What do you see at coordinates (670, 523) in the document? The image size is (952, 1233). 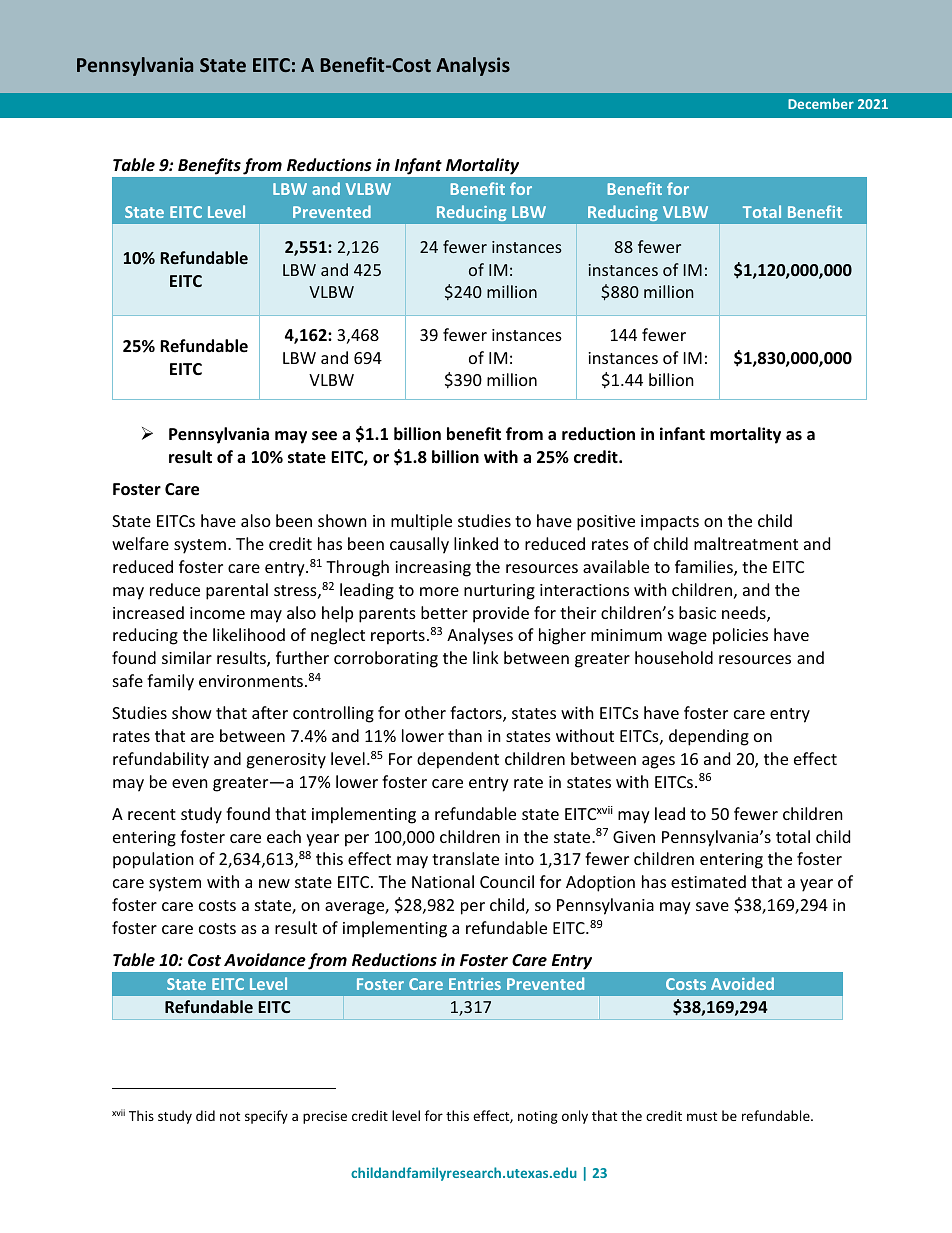 I see `impacts` at bounding box center [670, 523].
